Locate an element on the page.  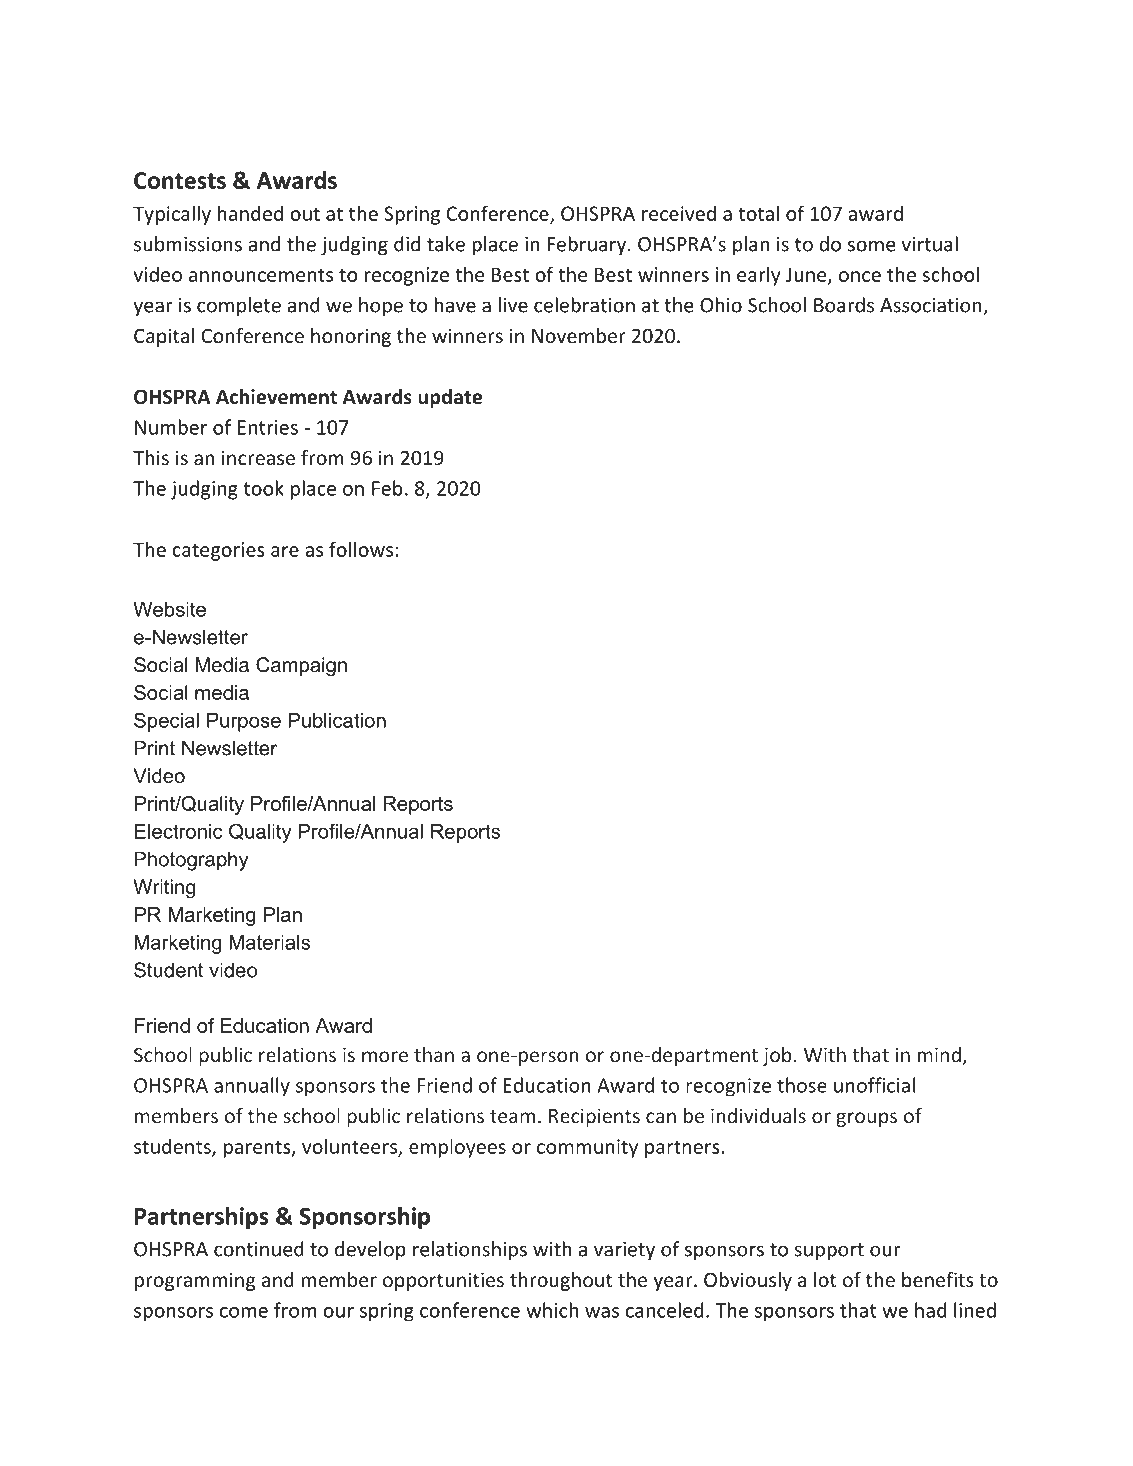
some is located at coordinates (872, 246).
